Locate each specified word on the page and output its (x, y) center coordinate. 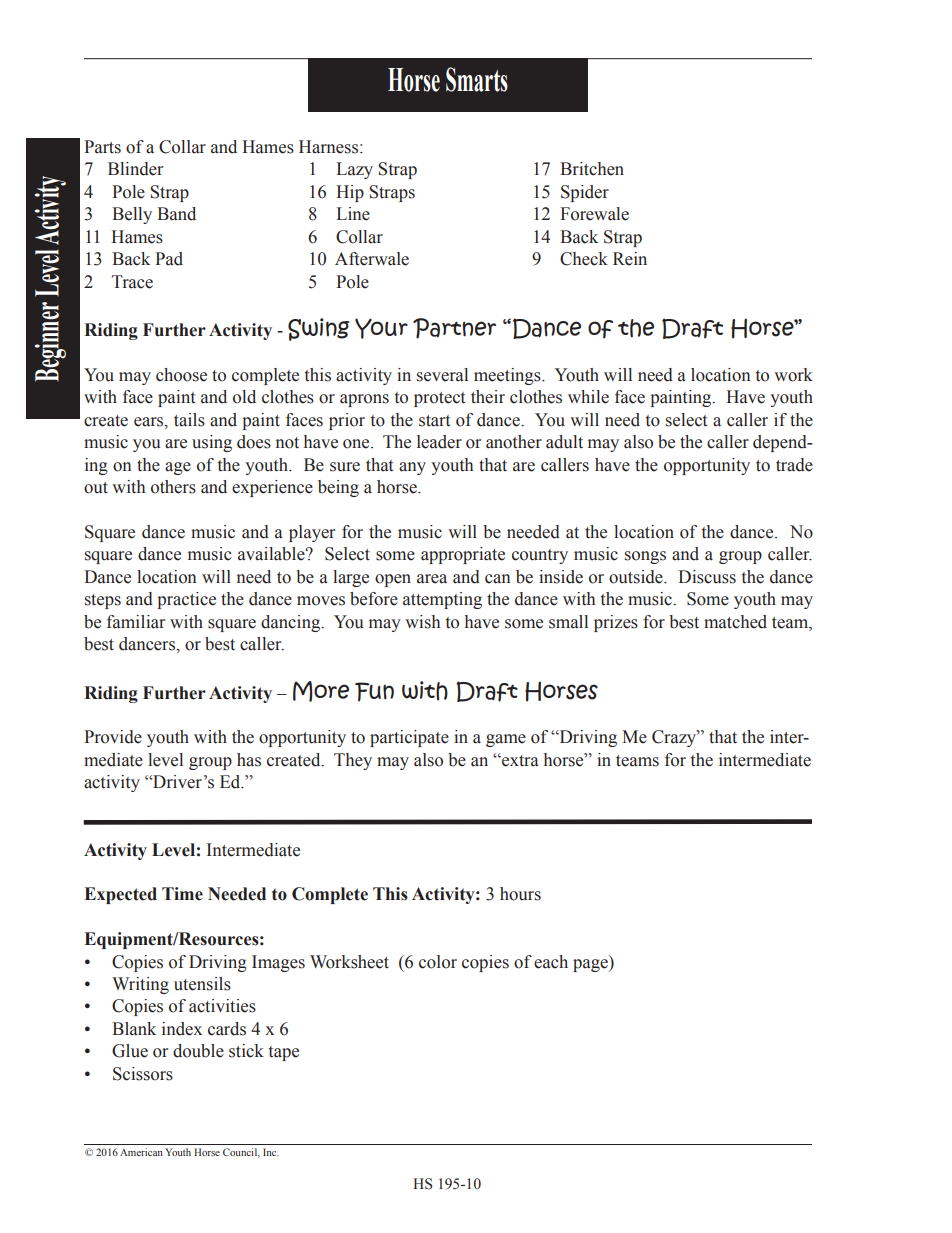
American (141, 1152)
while (588, 397)
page (591, 965)
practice (186, 600)
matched (735, 622)
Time (182, 894)
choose (181, 375)
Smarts (477, 79)
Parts (102, 147)
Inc (271, 1152)
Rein (630, 259)
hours (520, 894)
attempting (442, 600)
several (442, 375)
